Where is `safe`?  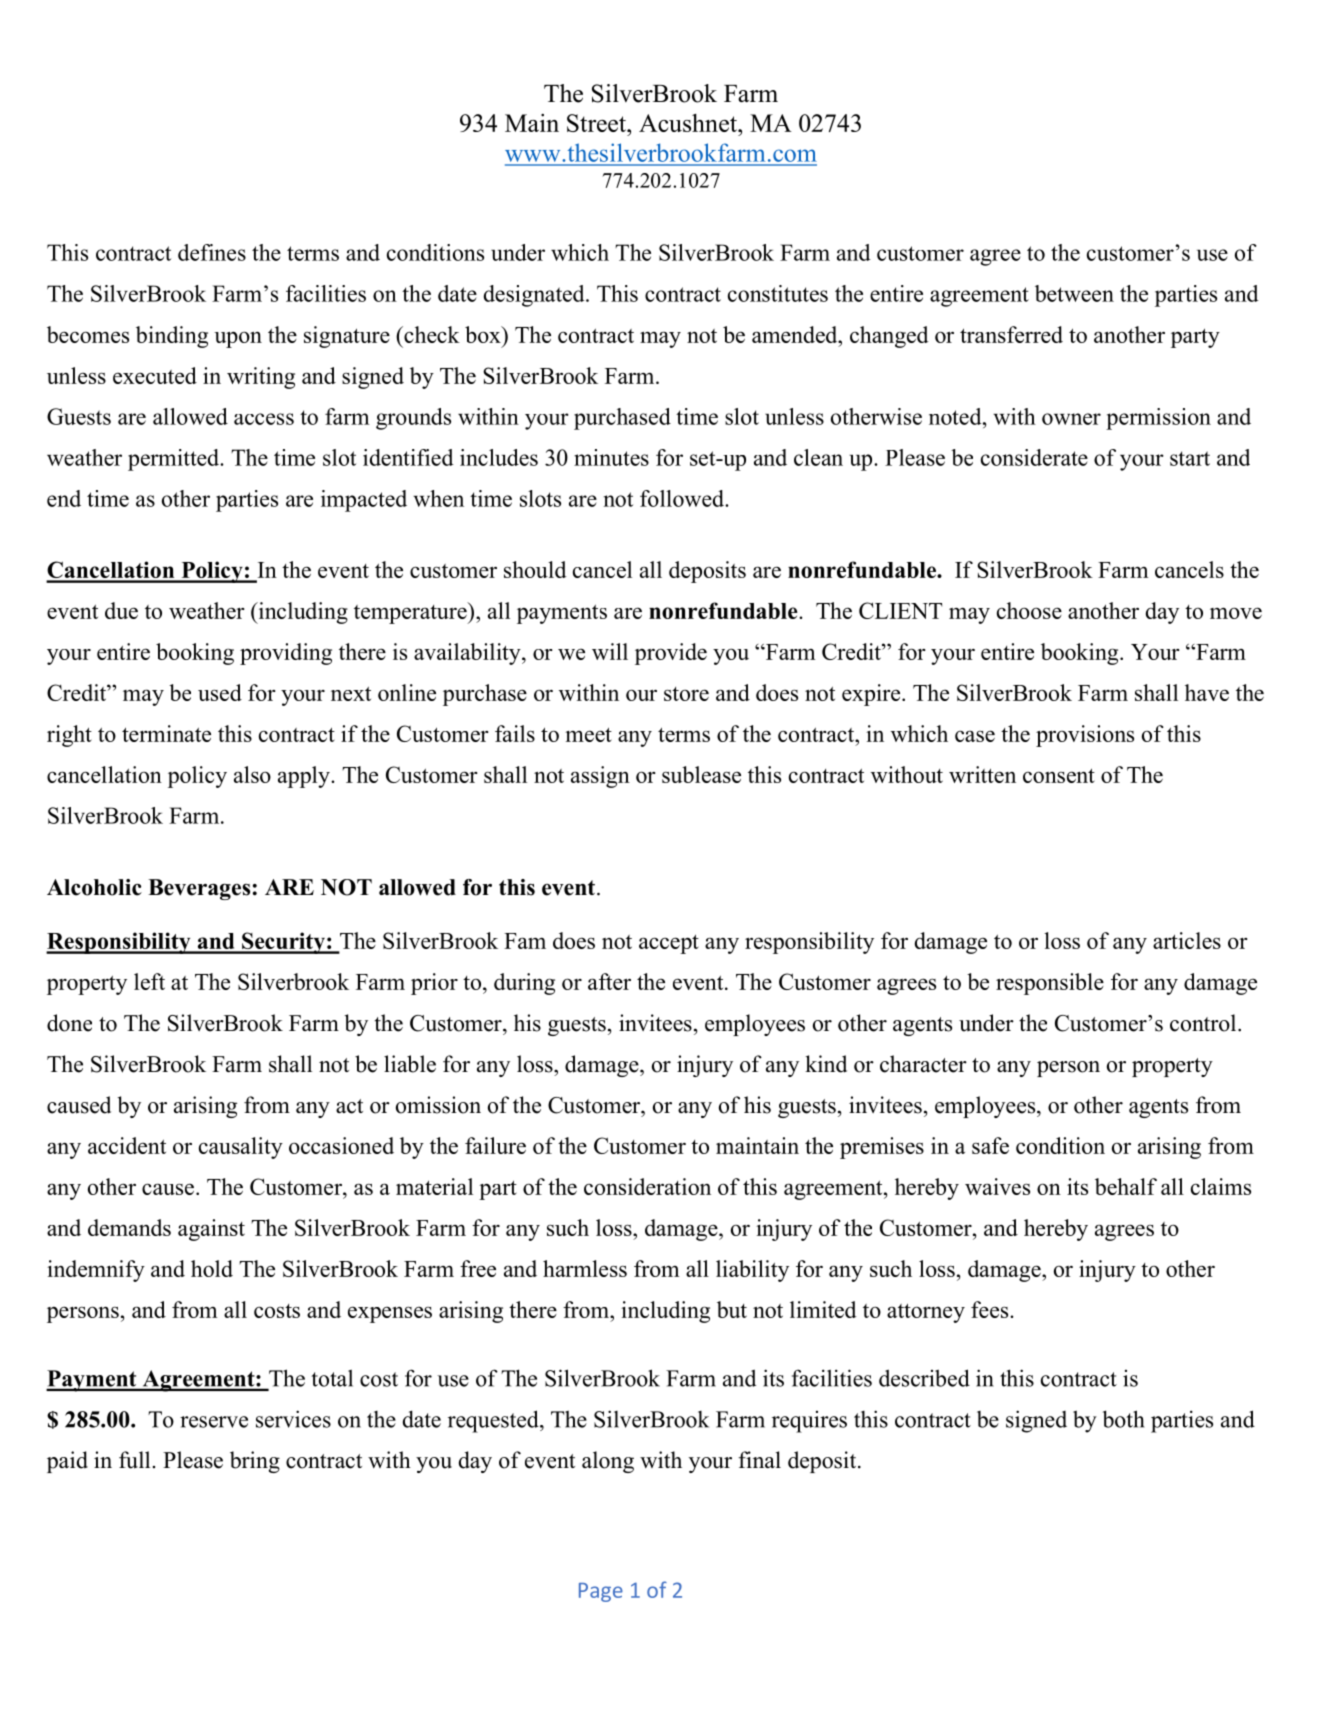
safe is located at coordinates (990, 1145).
